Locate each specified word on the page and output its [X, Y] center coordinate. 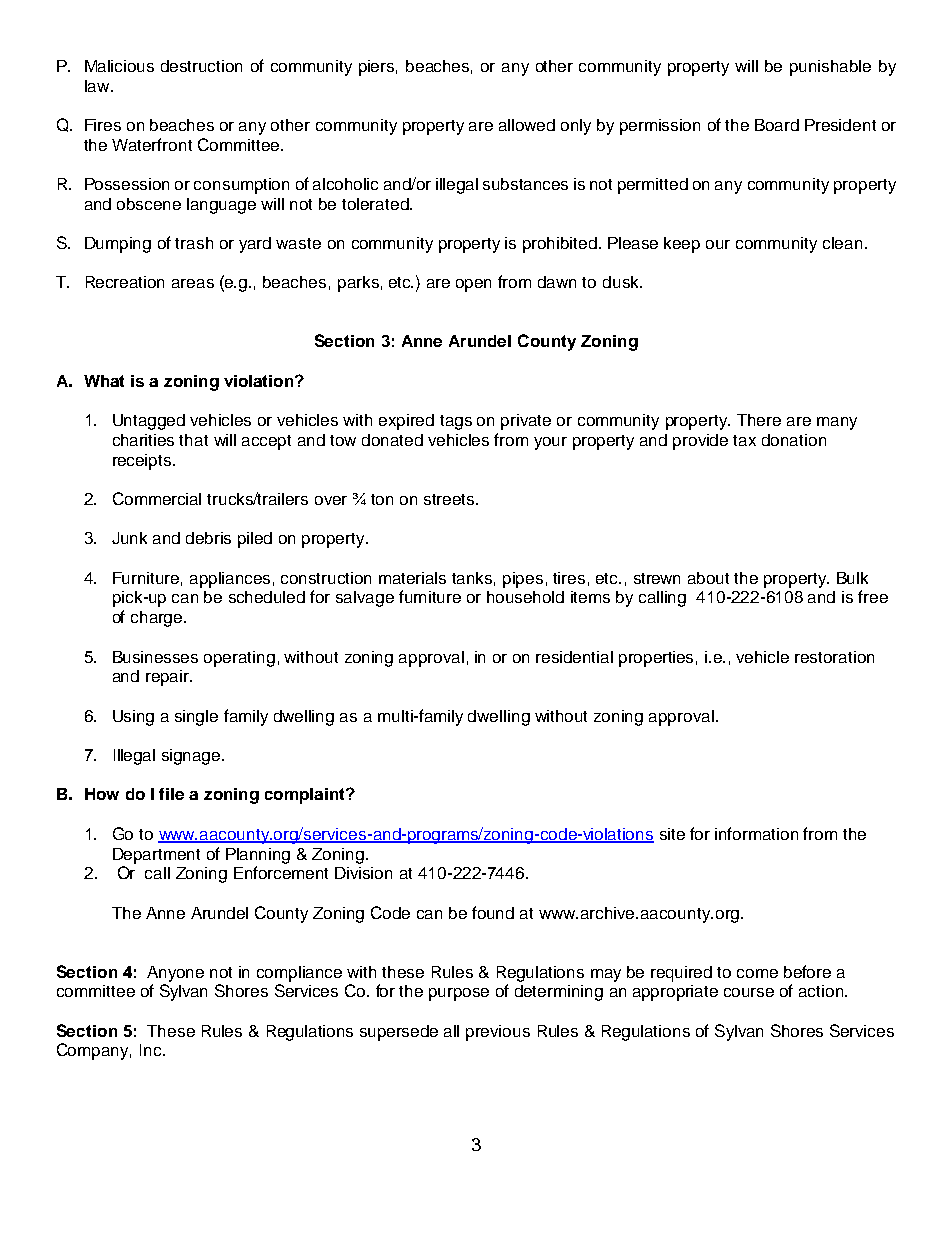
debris [208, 538]
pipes [523, 580]
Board [777, 125]
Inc [152, 1050]
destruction [201, 66]
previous [498, 1033]
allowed [527, 125]
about [708, 578]
